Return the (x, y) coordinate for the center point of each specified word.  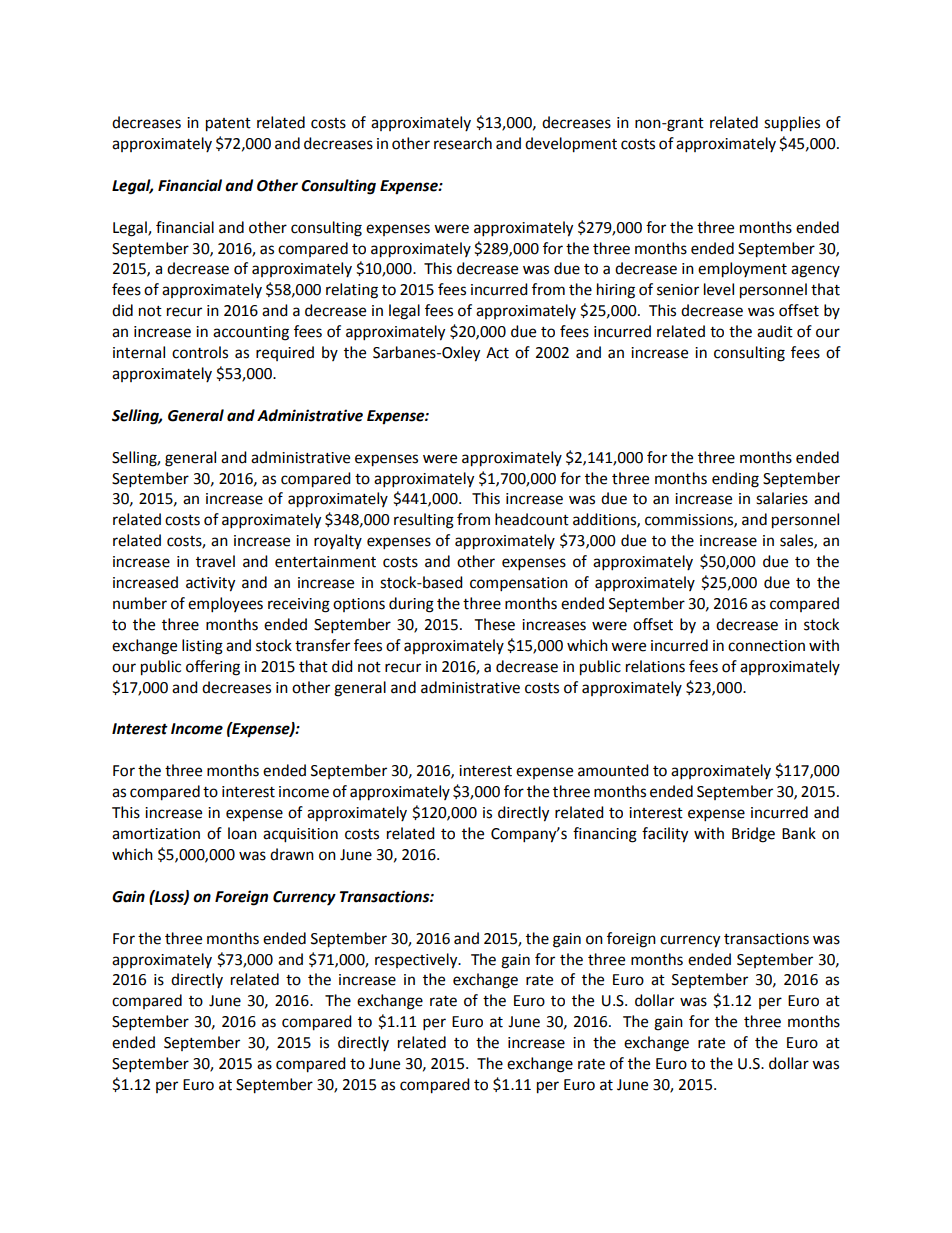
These (495, 624)
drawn (292, 854)
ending (735, 480)
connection (766, 646)
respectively (417, 961)
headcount (532, 519)
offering (213, 668)
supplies (792, 124)
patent (228, 125)
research (463, 143)
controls (200, 352)
